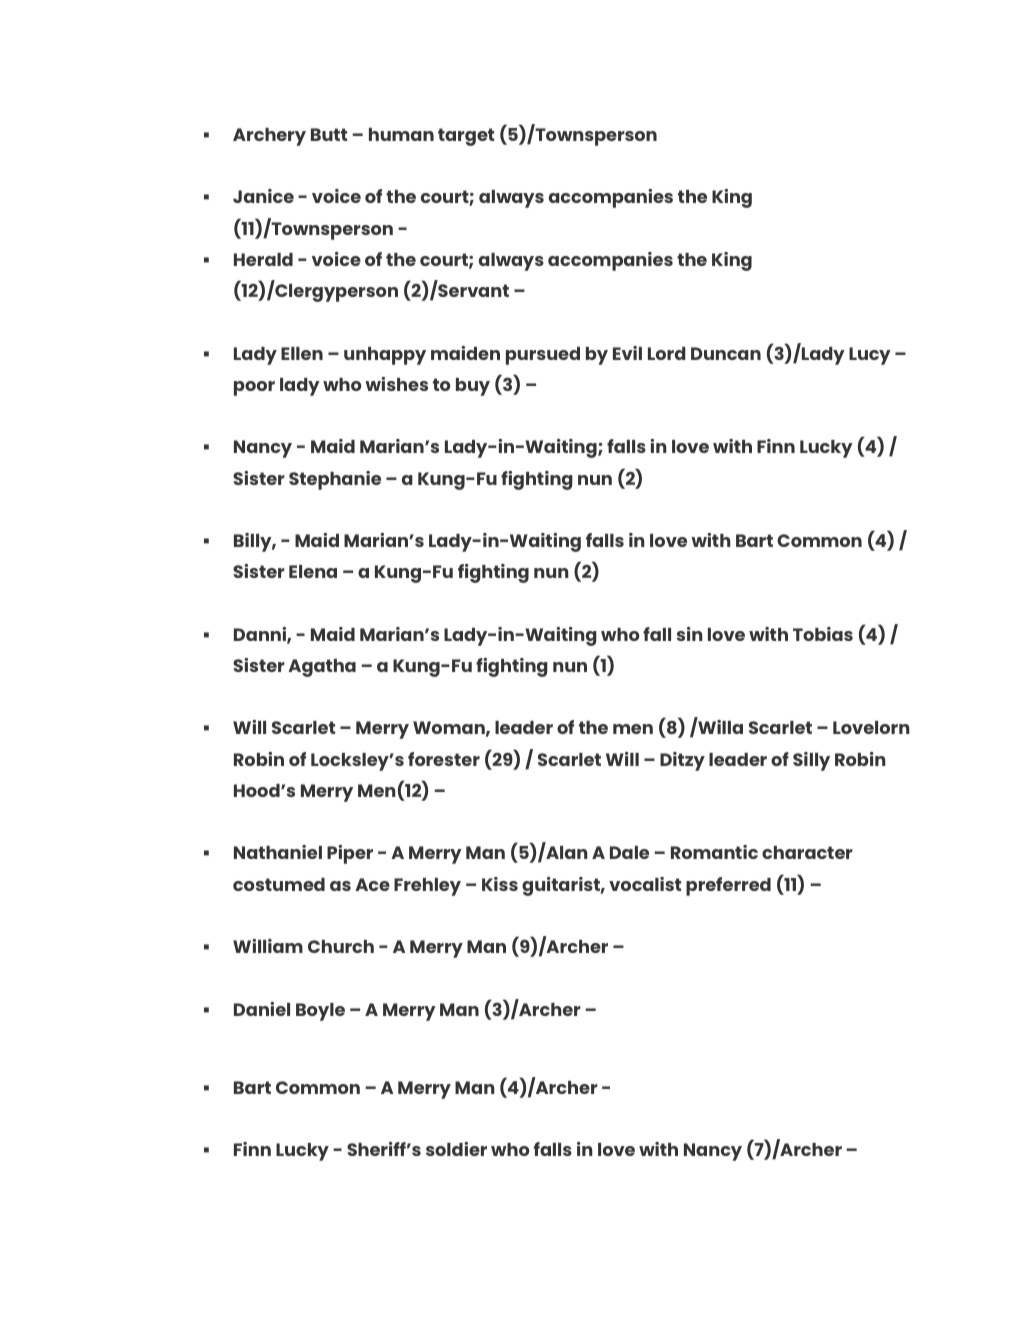  What do you see at coordinates (335, 480) in the document?
I see `Stephanie` at bounding box center [335, 480].
